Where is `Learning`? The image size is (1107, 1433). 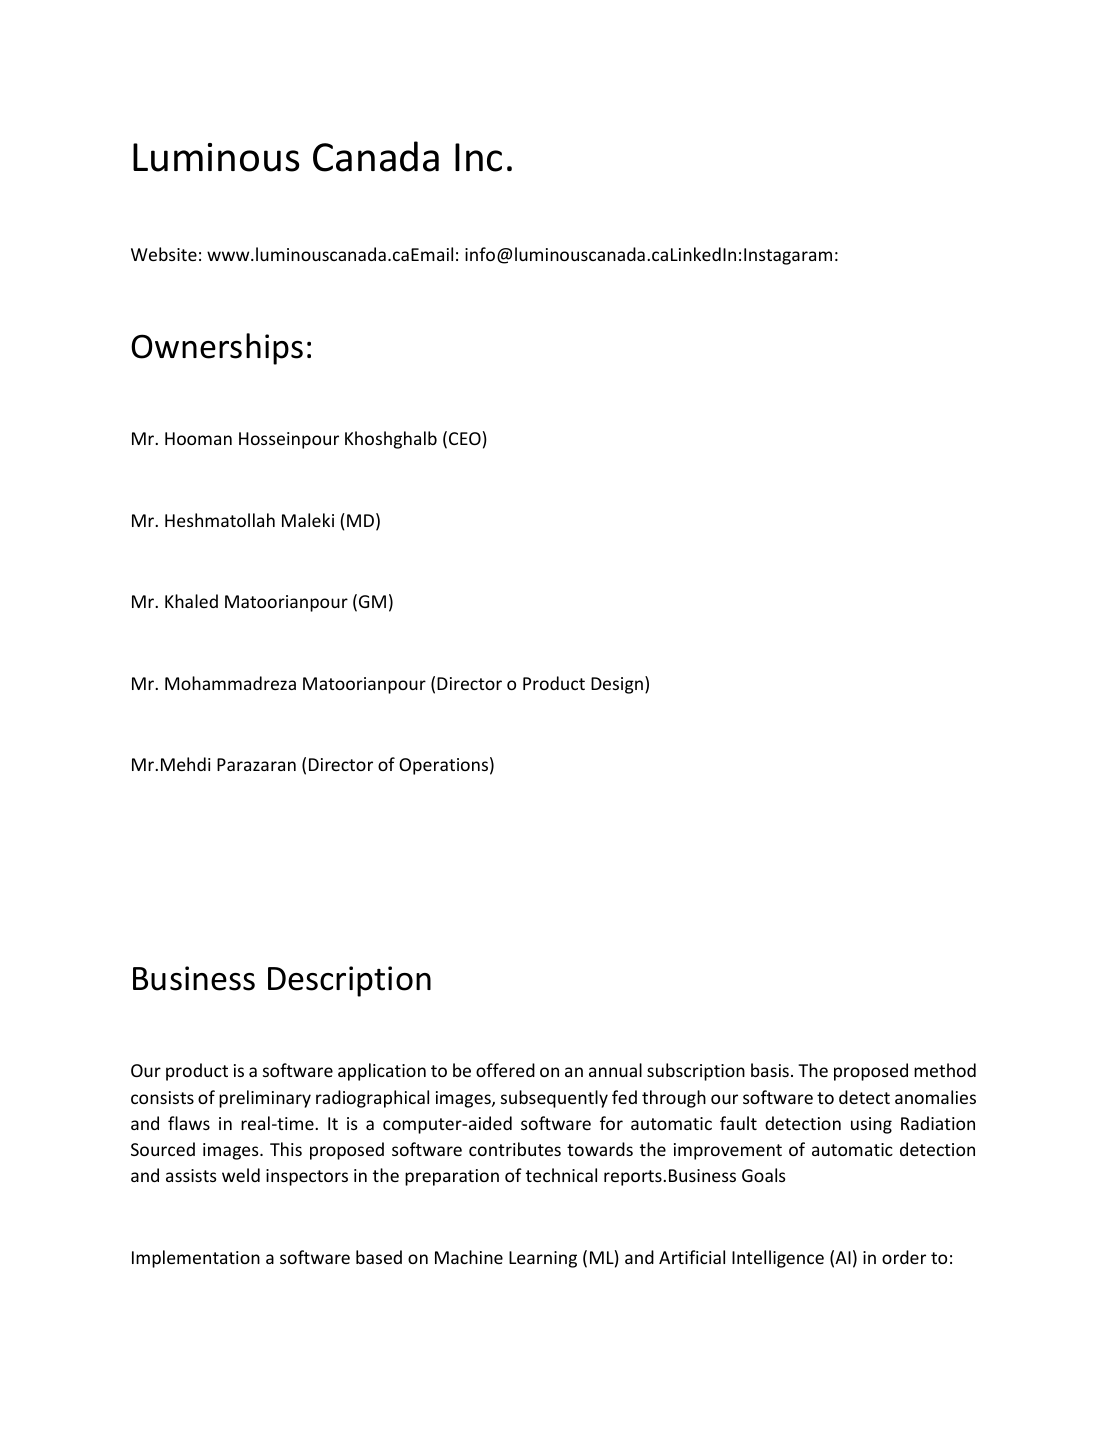
Learning is located at coordinates (543, 1259).
